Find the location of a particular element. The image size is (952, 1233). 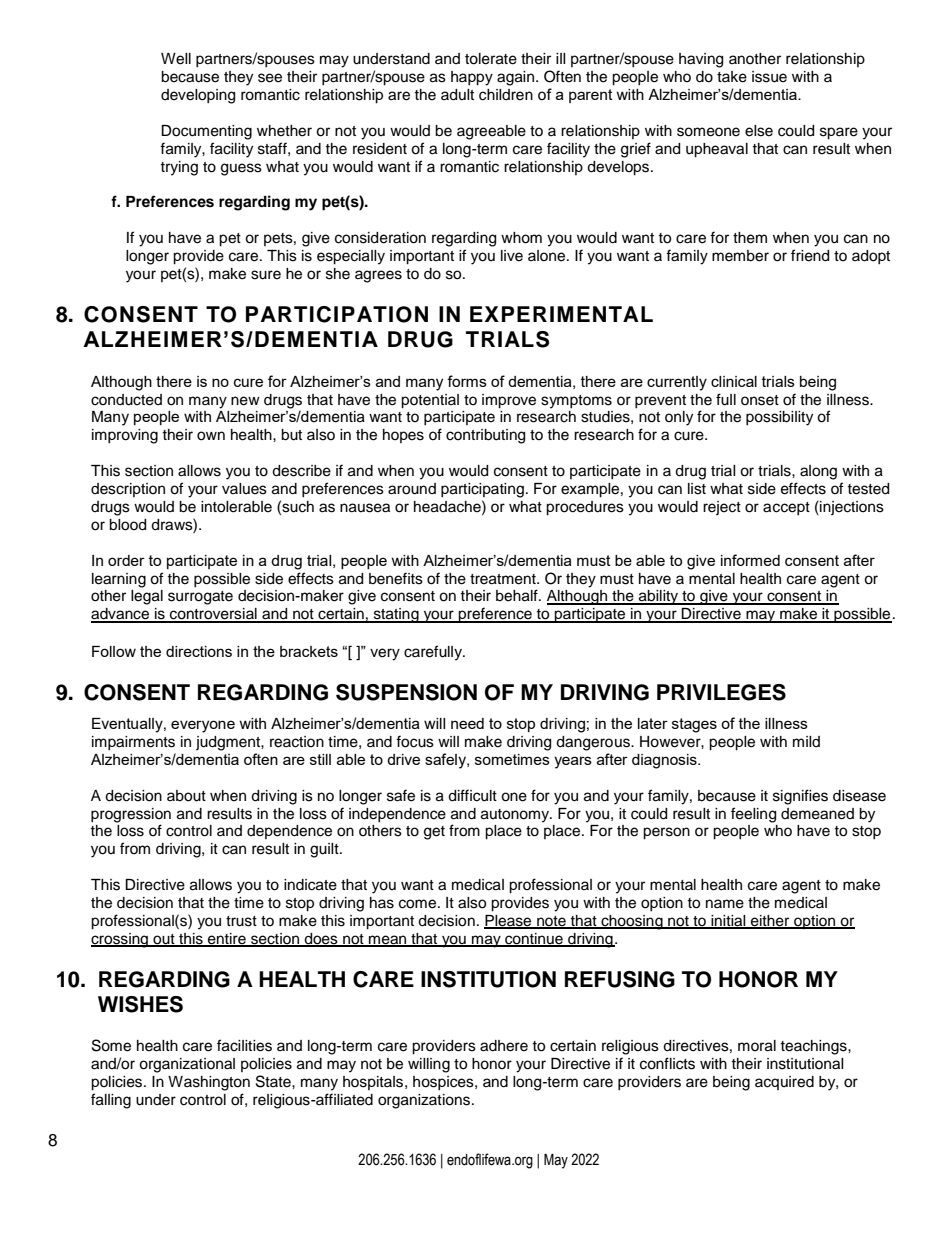

treatment is located at coordinates (504, 579).
